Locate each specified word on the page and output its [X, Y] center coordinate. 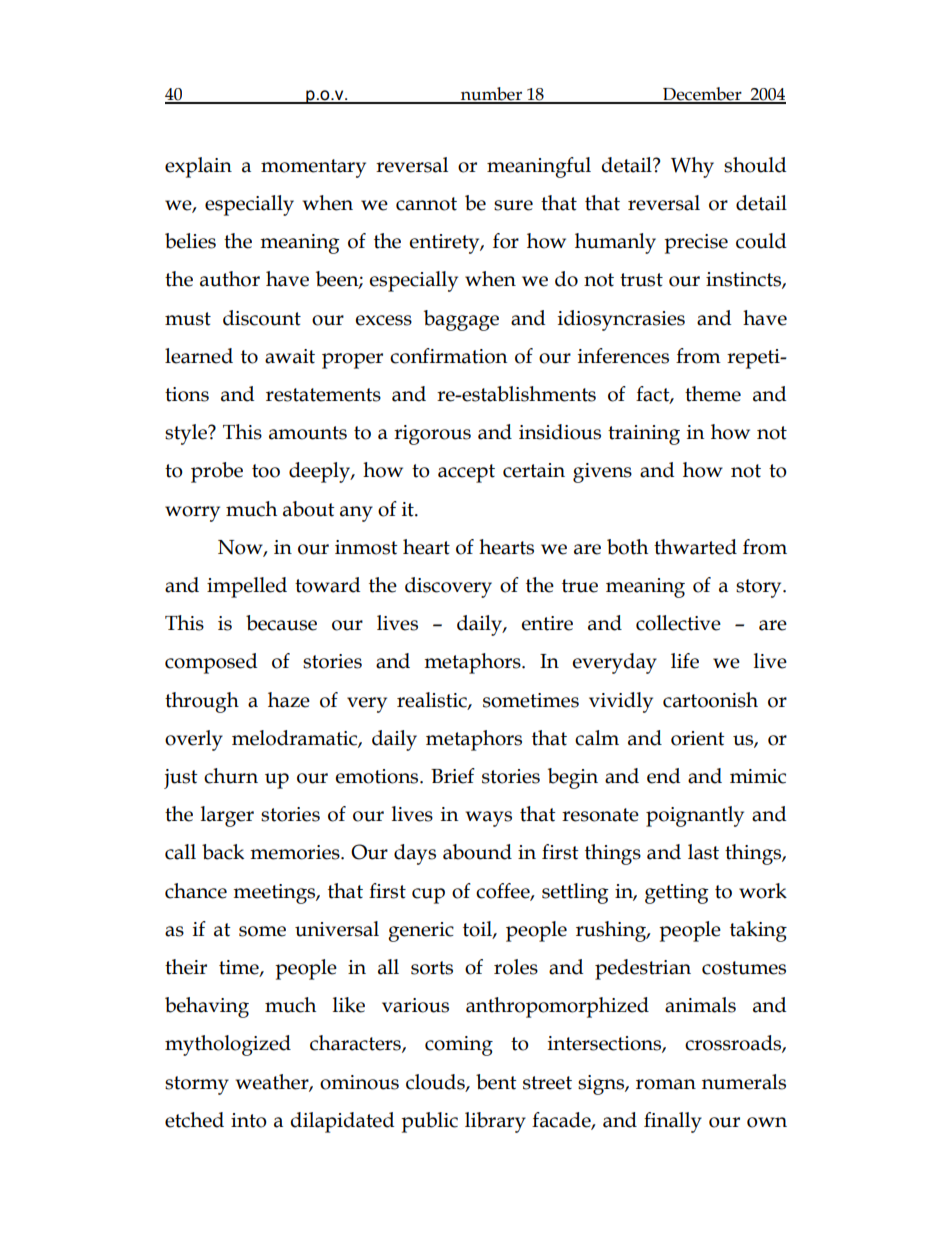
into [249, 1120]
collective [678, 623]
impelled [247, 587]
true [580, 586]
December [702, 95]
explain [198, 167]
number [491, 95]
